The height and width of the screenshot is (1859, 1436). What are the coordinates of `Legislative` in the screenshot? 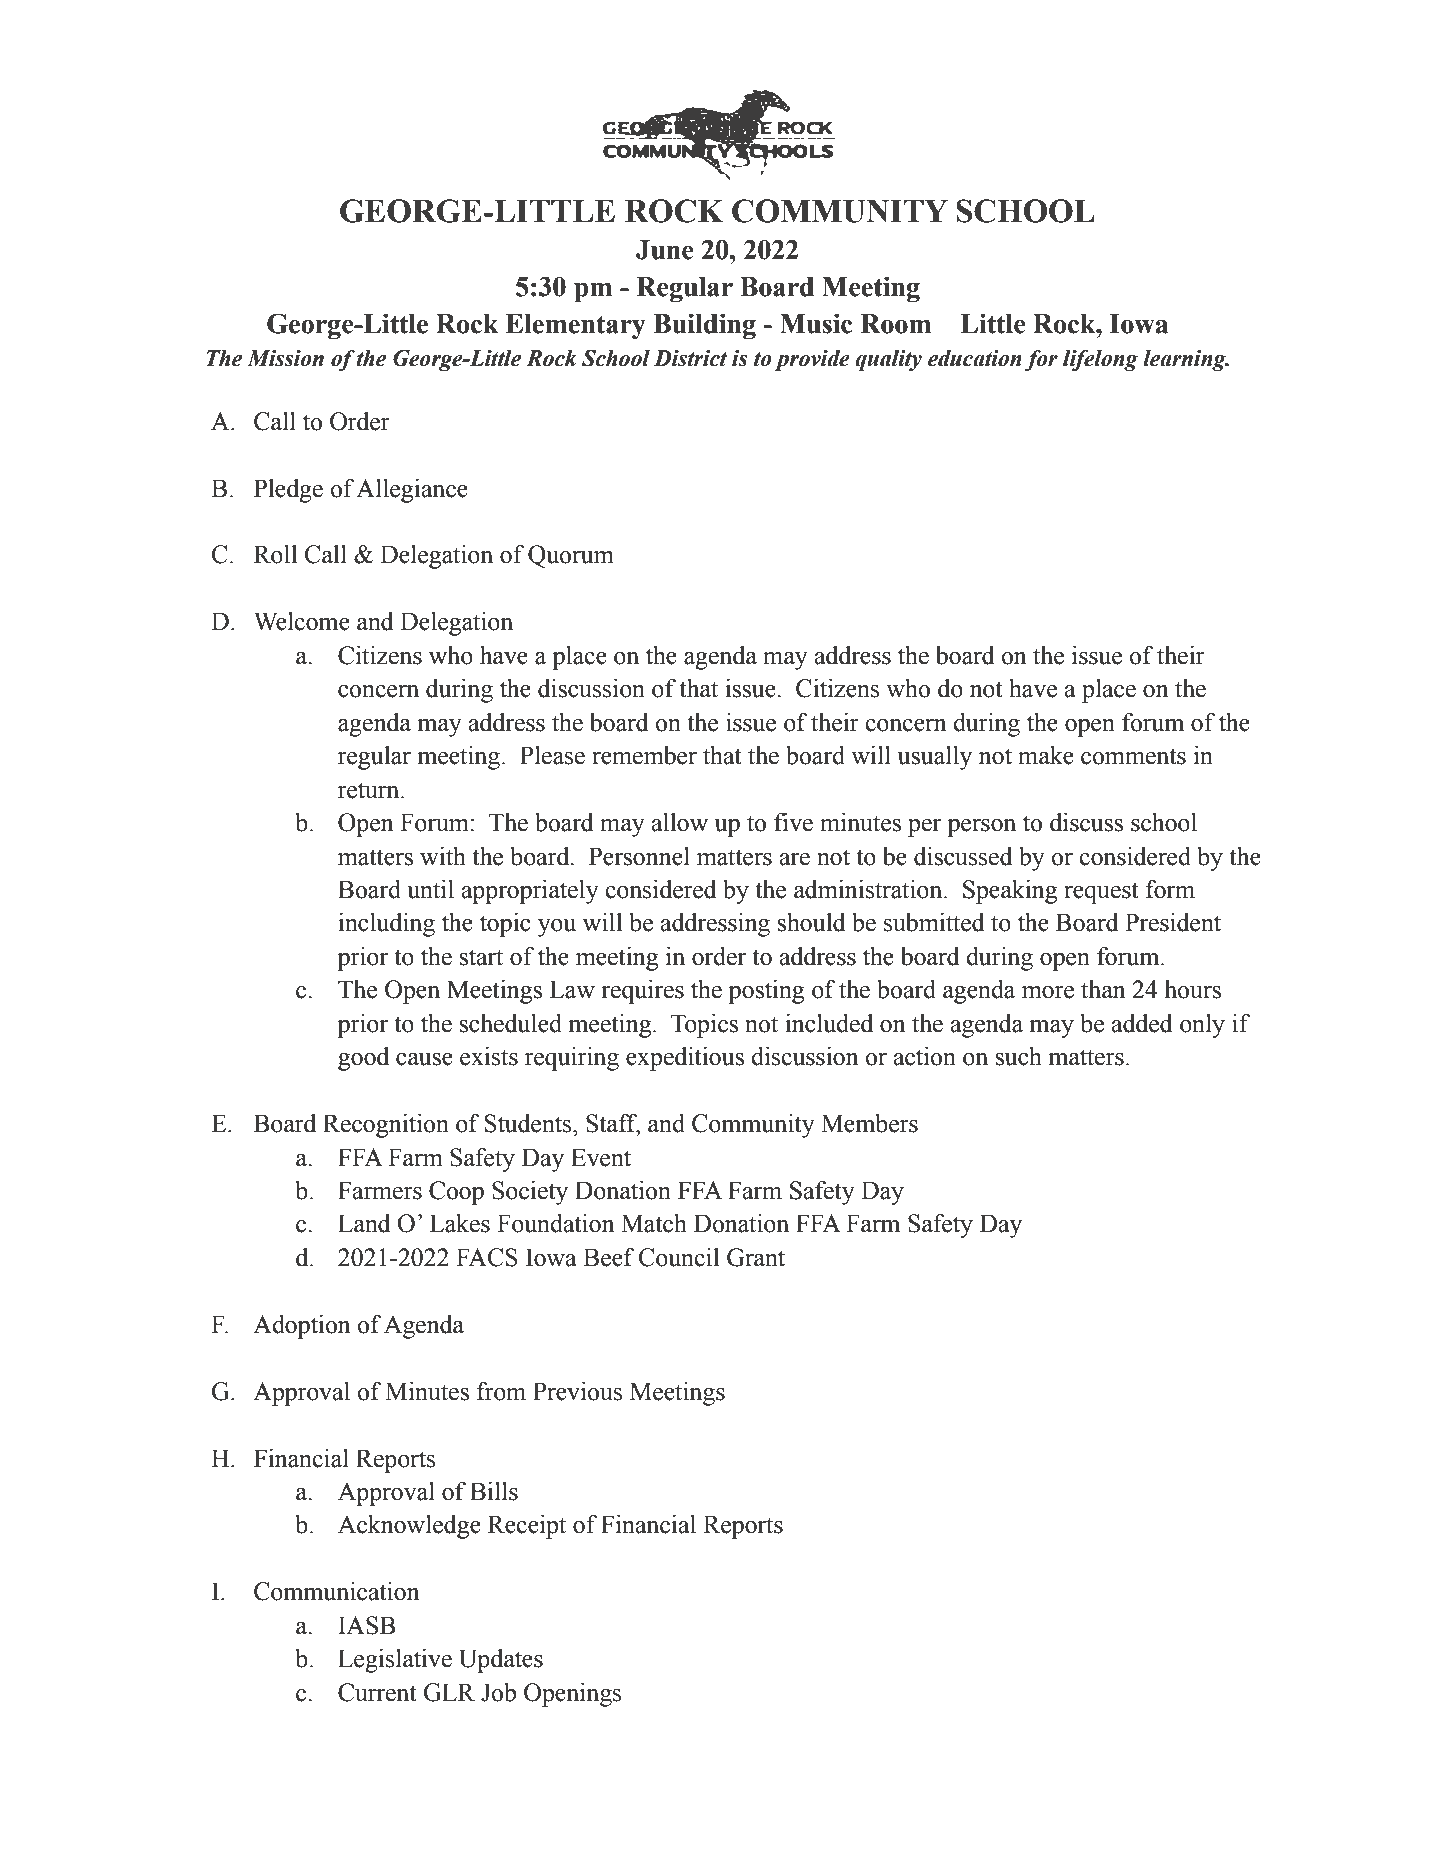 It's located at (395, 1661).
